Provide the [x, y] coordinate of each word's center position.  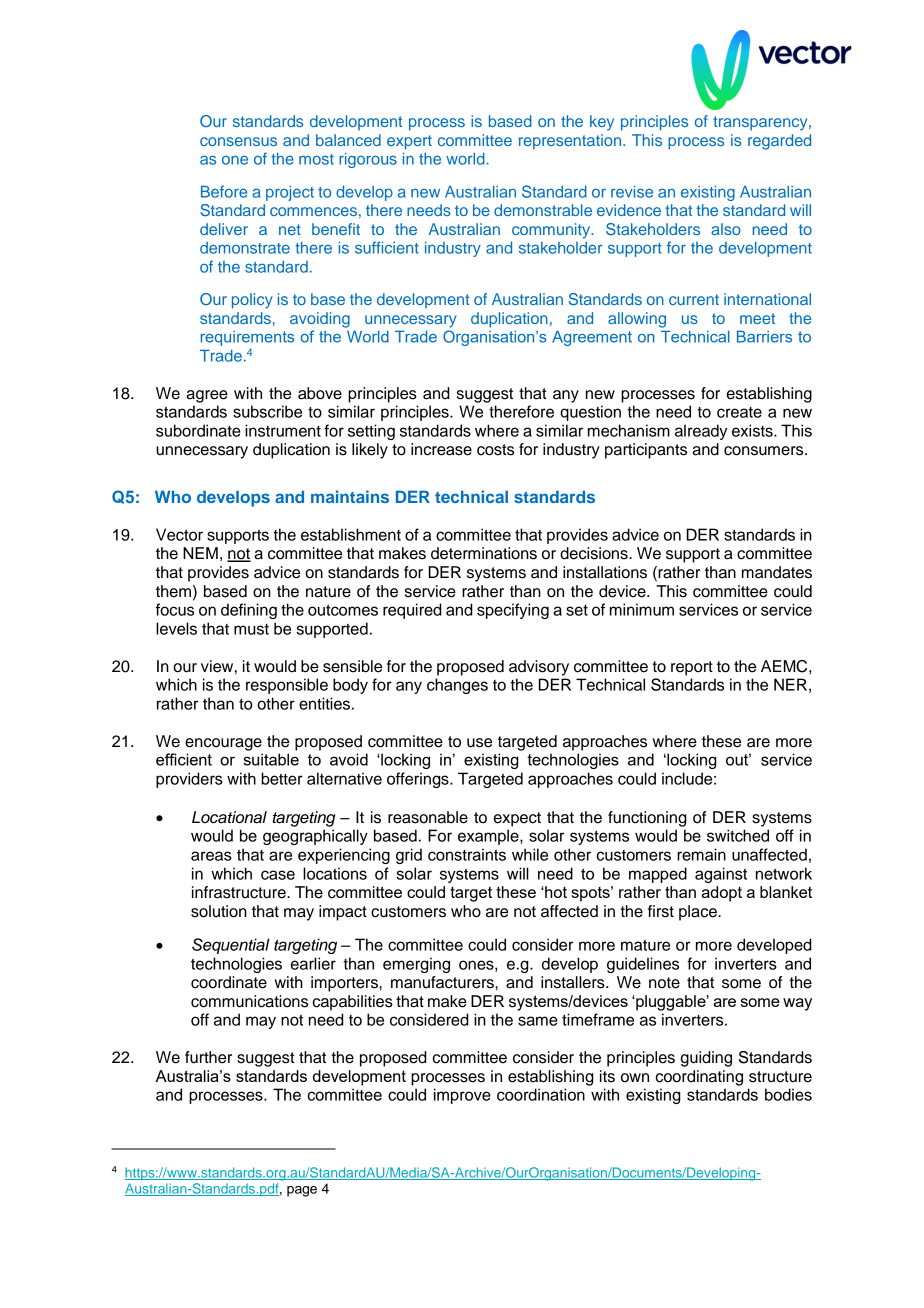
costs [495, 450]
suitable [271, 759]
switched [738, 835]
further [208, 1057]
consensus [238, 141]
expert [409, 142]
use [479, 743]
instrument [283, 430]
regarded [779, 142]
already [701, 432]
